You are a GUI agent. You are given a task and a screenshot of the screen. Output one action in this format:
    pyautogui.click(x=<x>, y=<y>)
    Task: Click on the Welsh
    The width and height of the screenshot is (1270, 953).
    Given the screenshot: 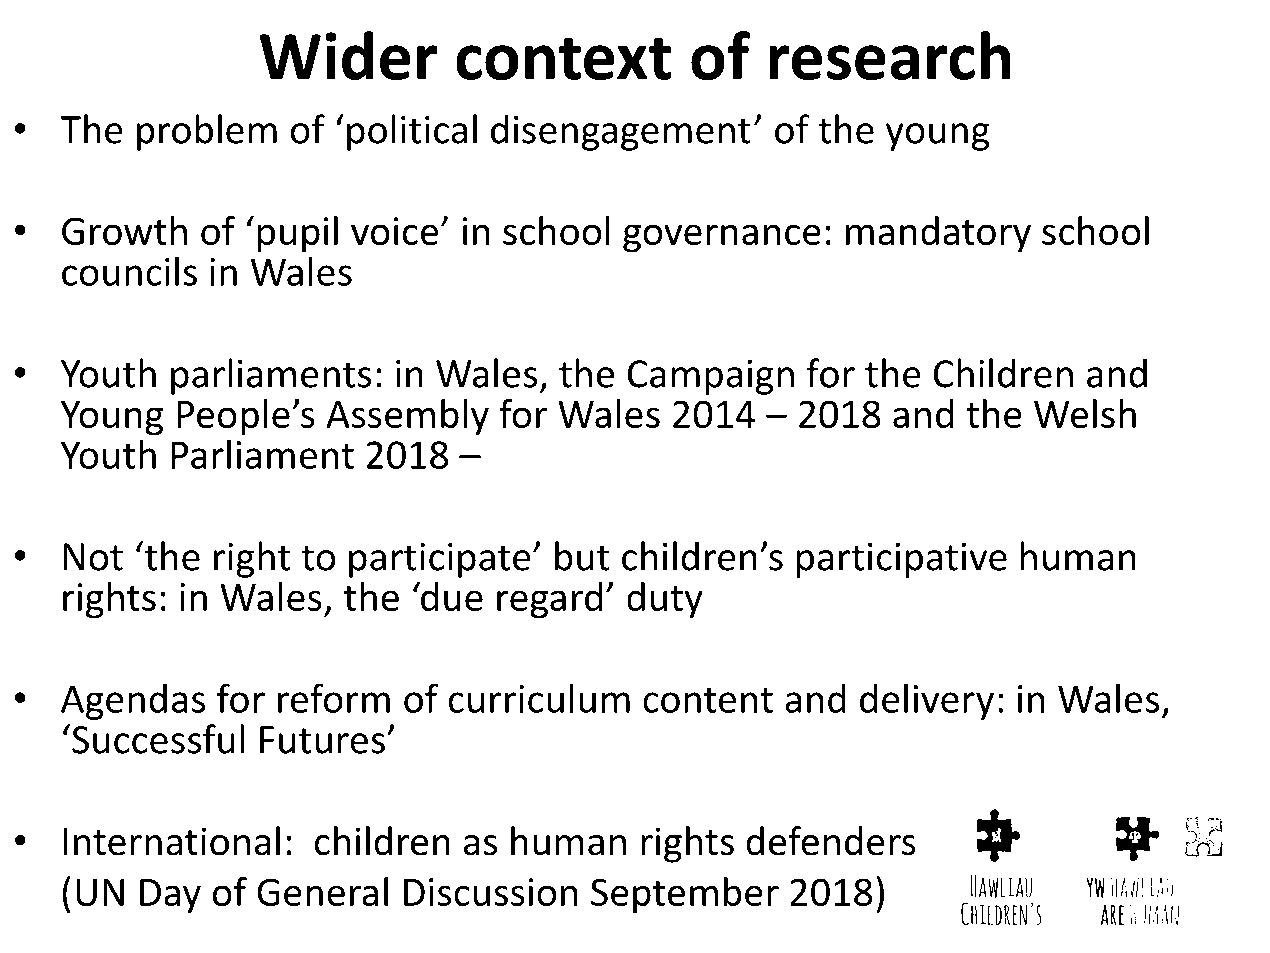 What is the action you would take?
    pyautogui.click(x=1085, y=413)
